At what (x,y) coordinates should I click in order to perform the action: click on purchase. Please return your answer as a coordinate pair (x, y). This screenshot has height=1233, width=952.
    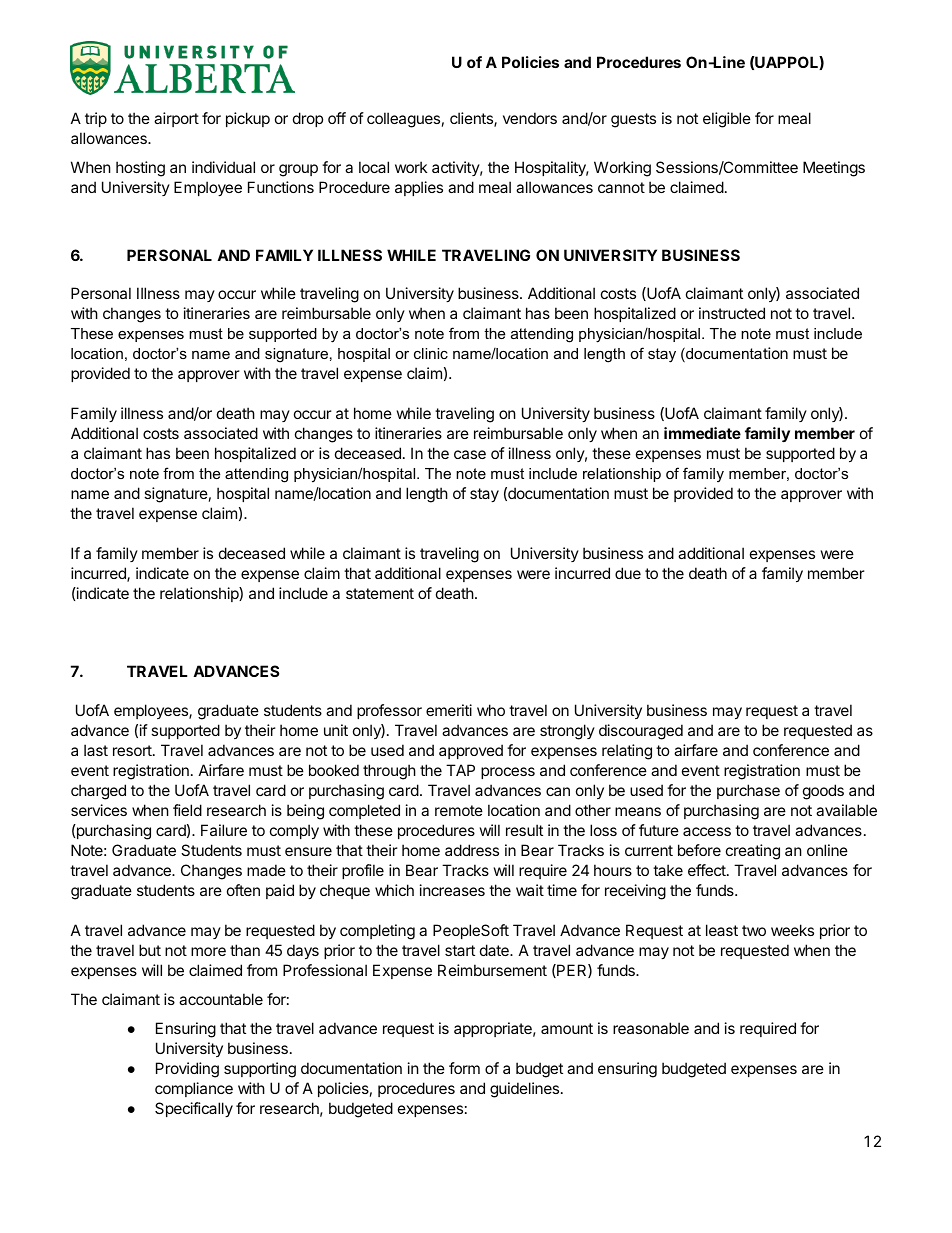
    Looking at the image, I should click on (748, 791).
